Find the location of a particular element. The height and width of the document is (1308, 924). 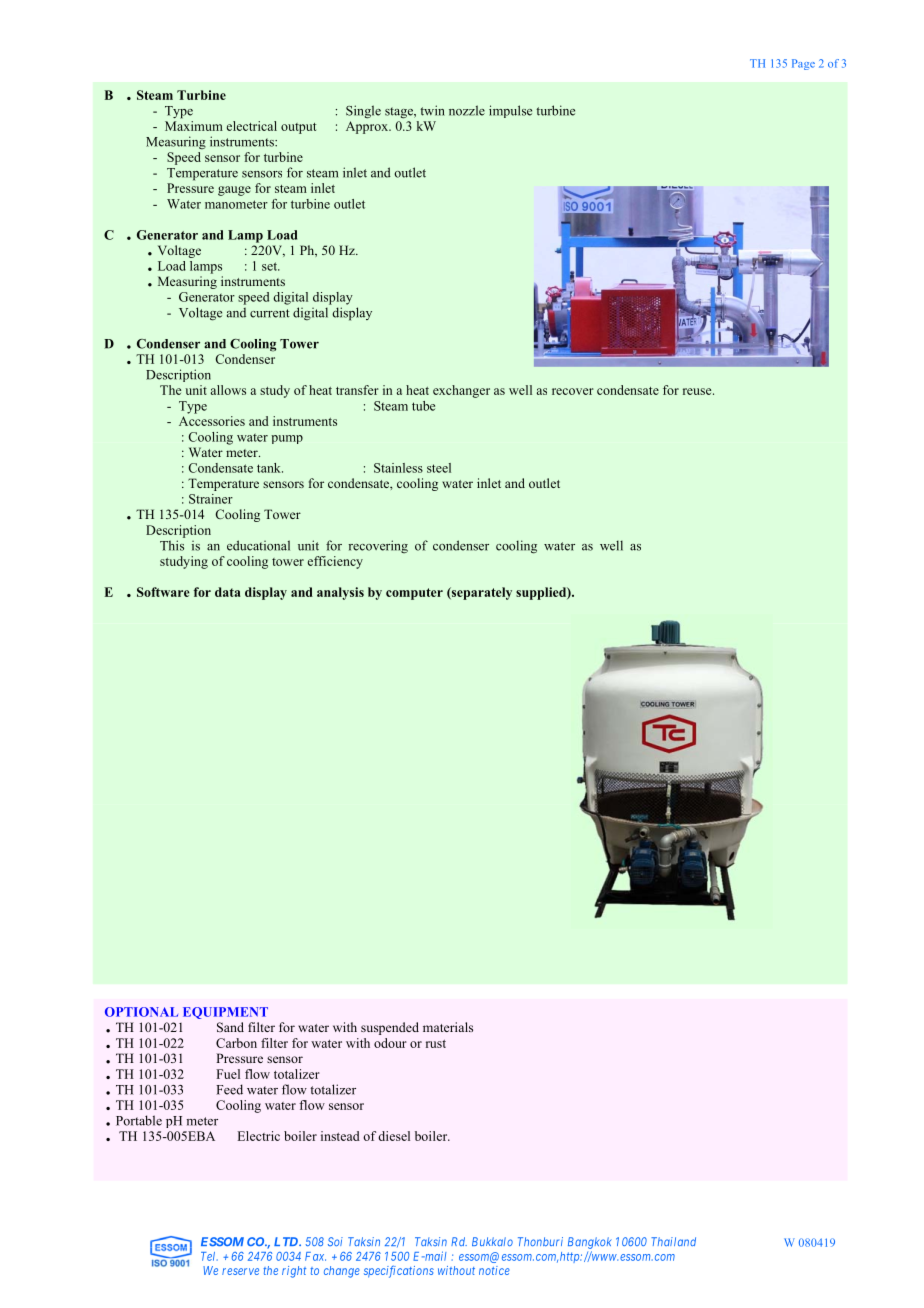

Page is located at coordinates (803, 64).
